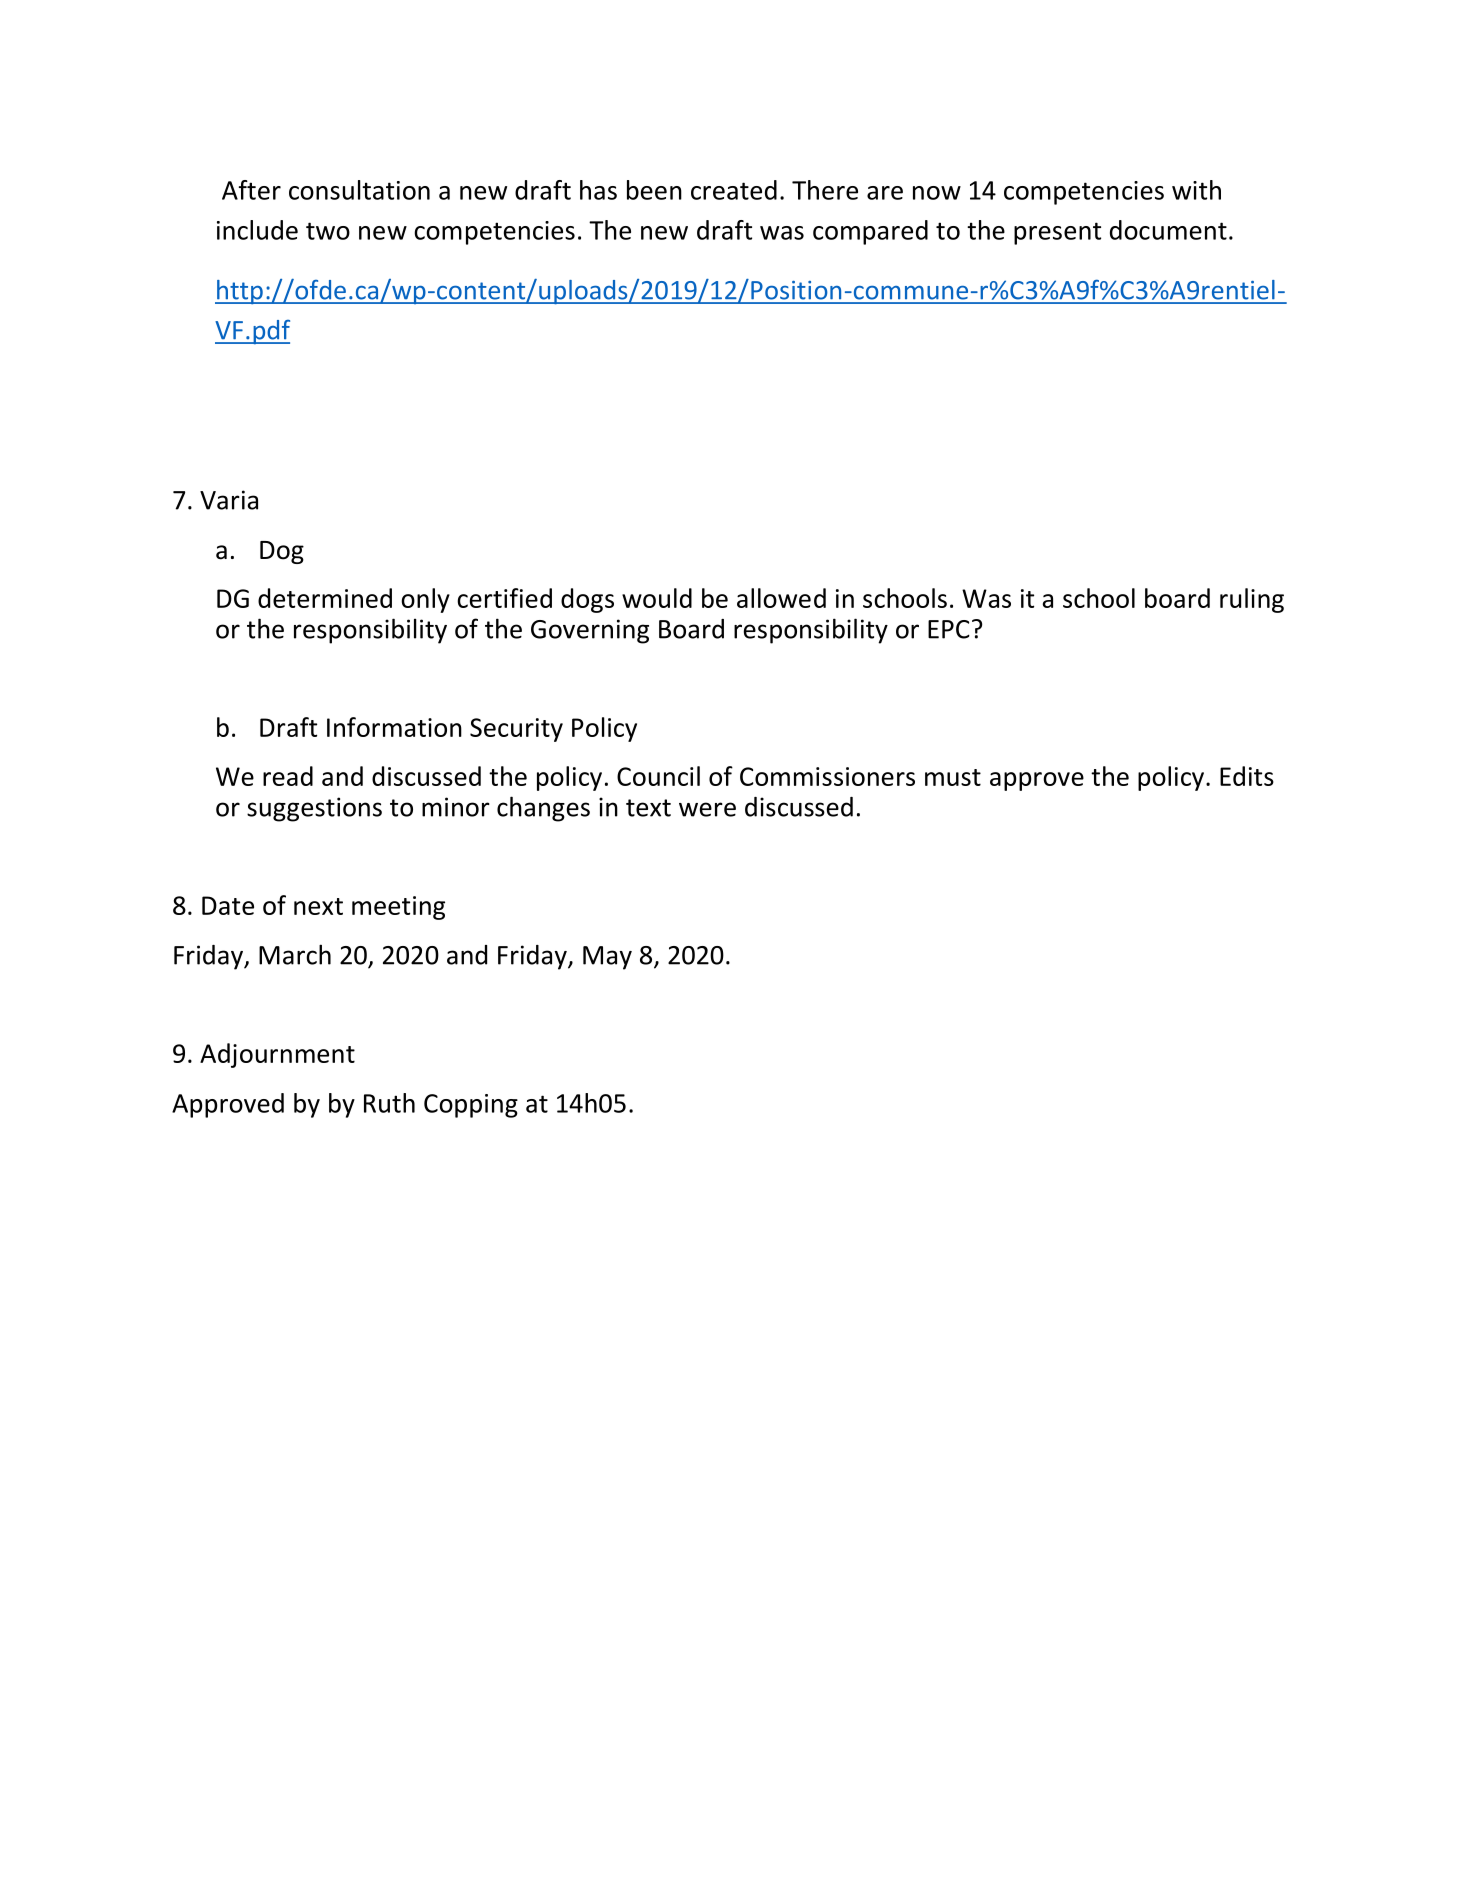  I want to click on Information, so click(394, 727).
